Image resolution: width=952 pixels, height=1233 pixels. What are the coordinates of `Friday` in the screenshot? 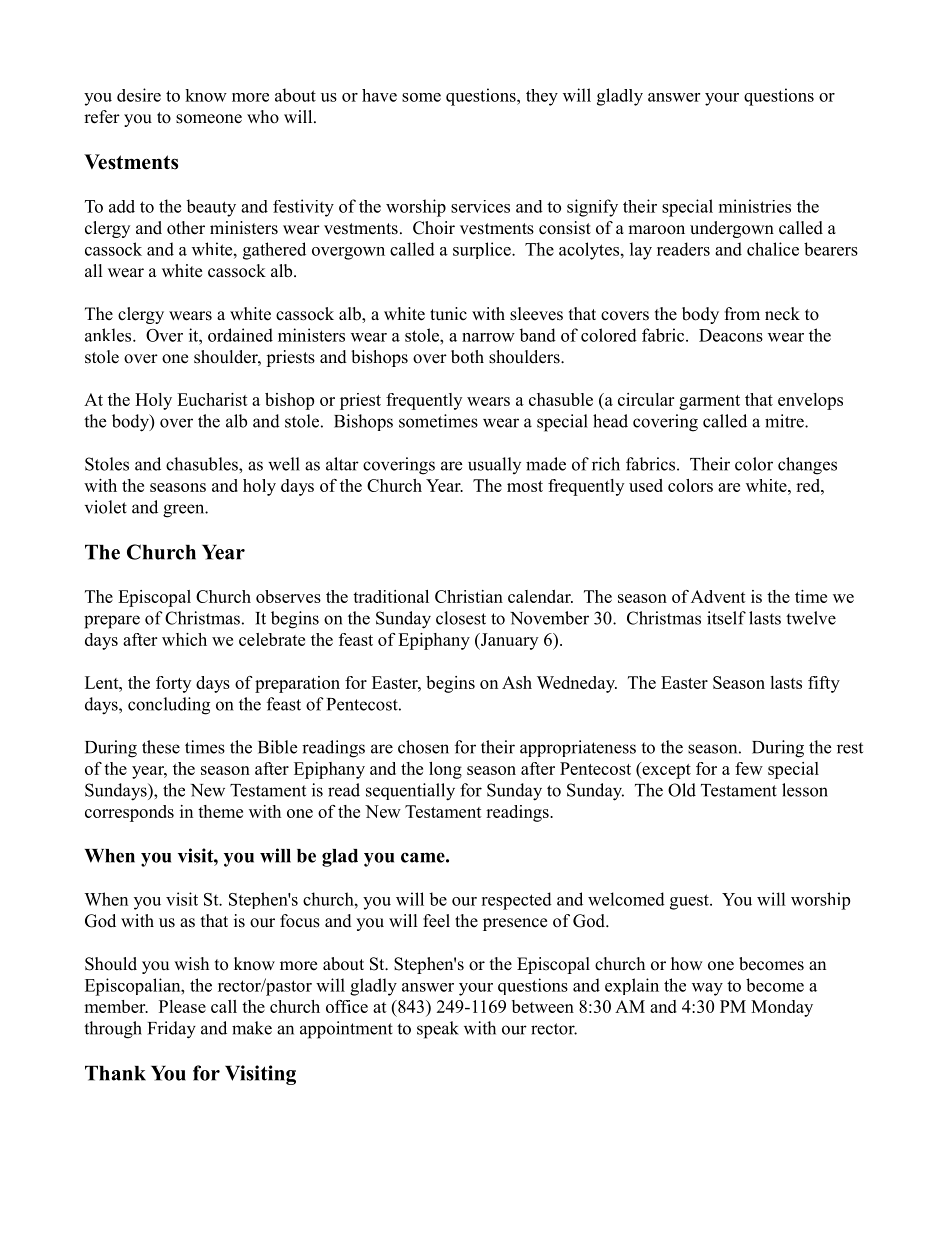 It's located at (172, 1030).
